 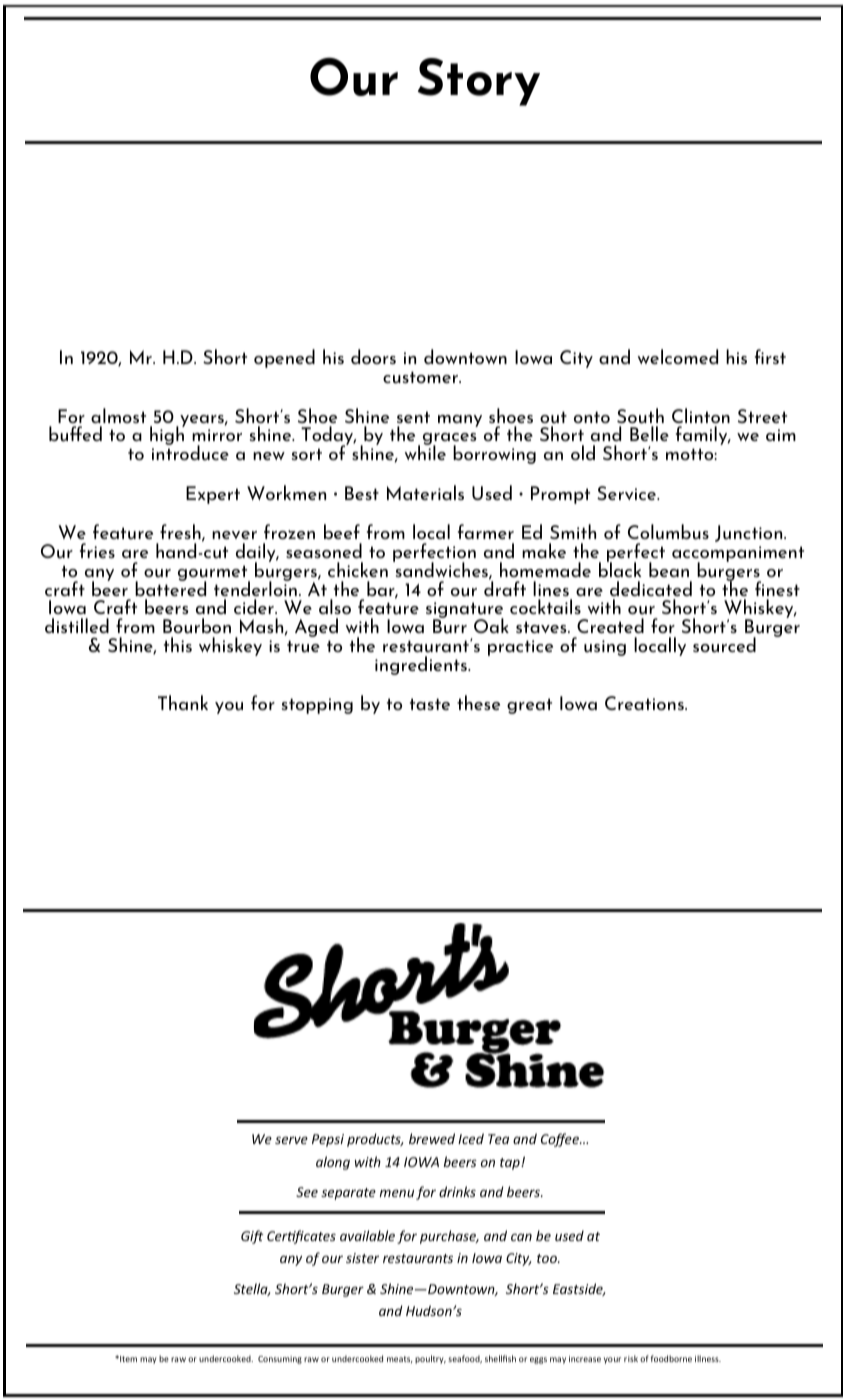 What do you see at coordinates (400, 1359) in the screenshot?
I see `meats` at bounding box center [400, 1359].
